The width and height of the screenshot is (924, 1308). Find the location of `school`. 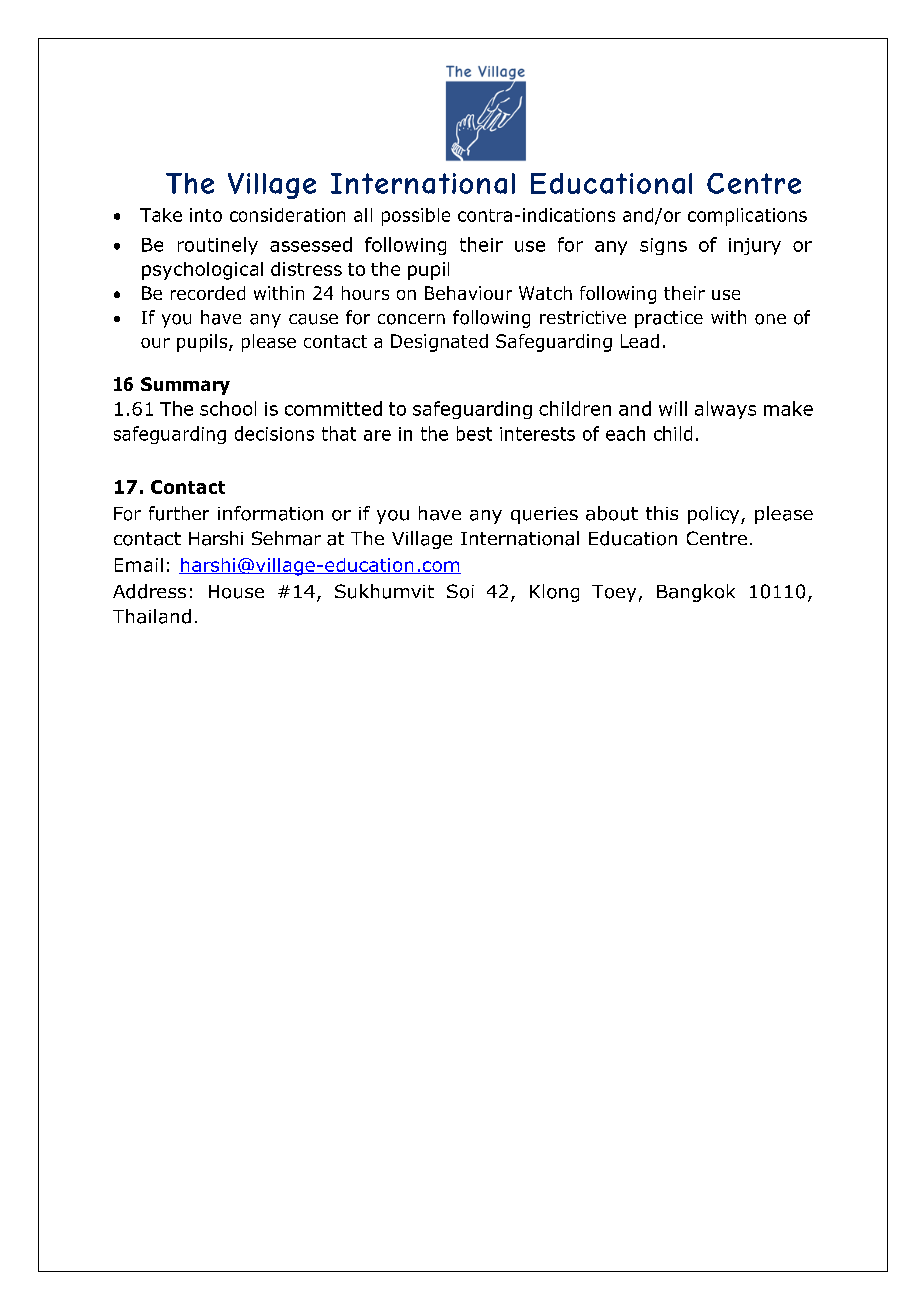

school is located at coordinates (228, 408).
